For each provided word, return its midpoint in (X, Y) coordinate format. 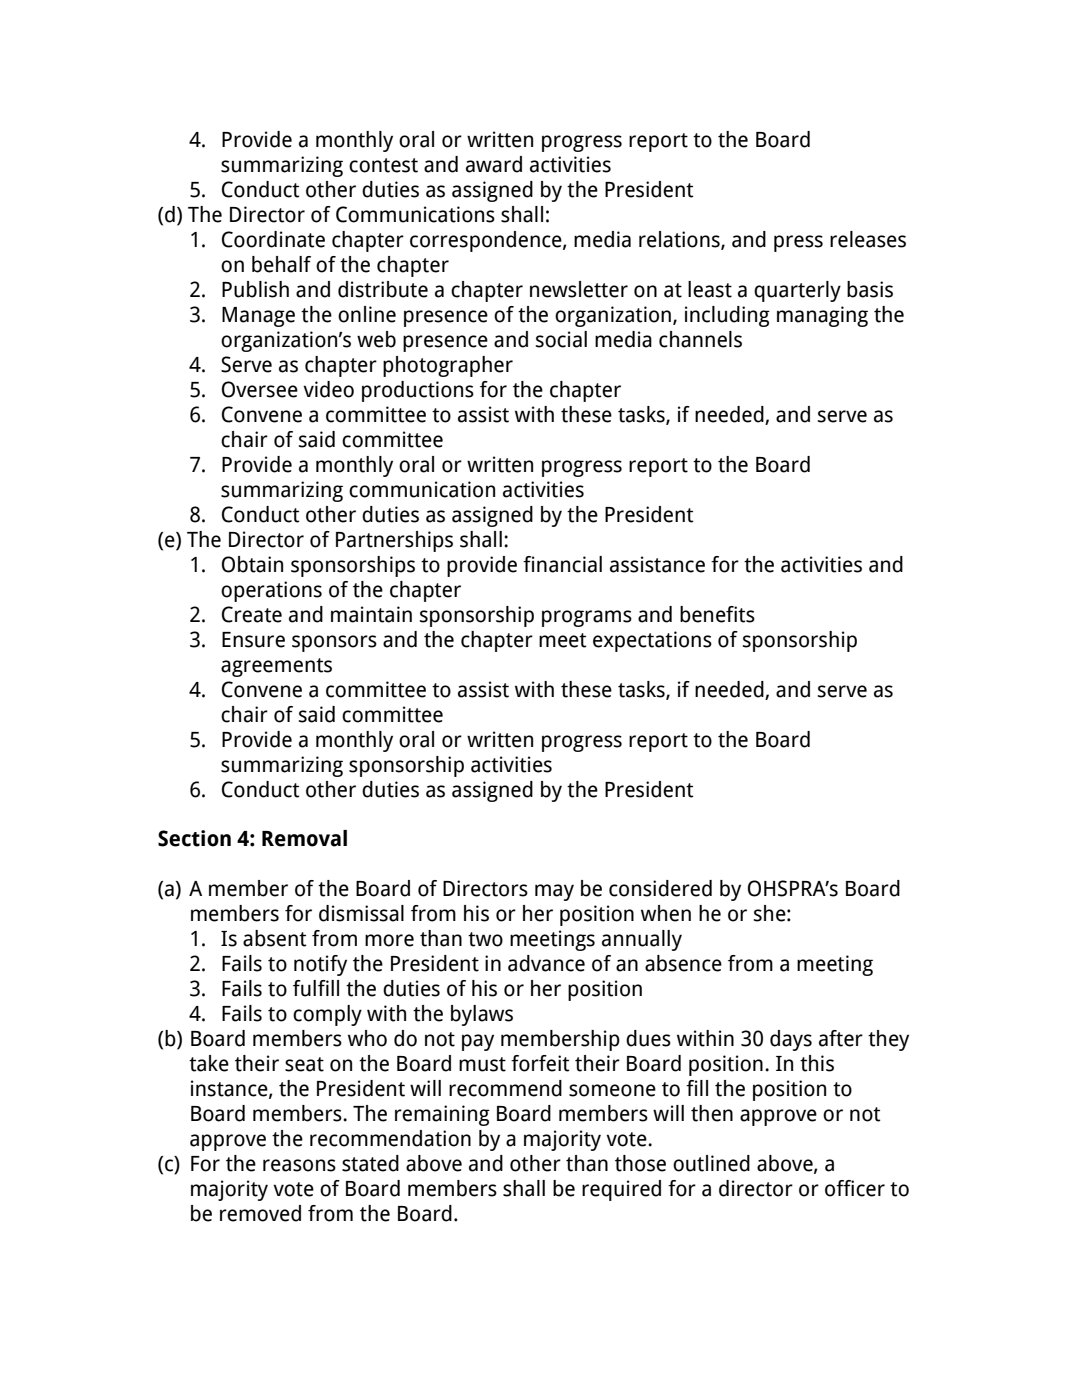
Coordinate (273, 239)
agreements (276, 667)
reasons (299, 1165)
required (621, 1190)
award (494, 164)
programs (587, 618)
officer (855, 1188)
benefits (717, 614)
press (798, 243)
